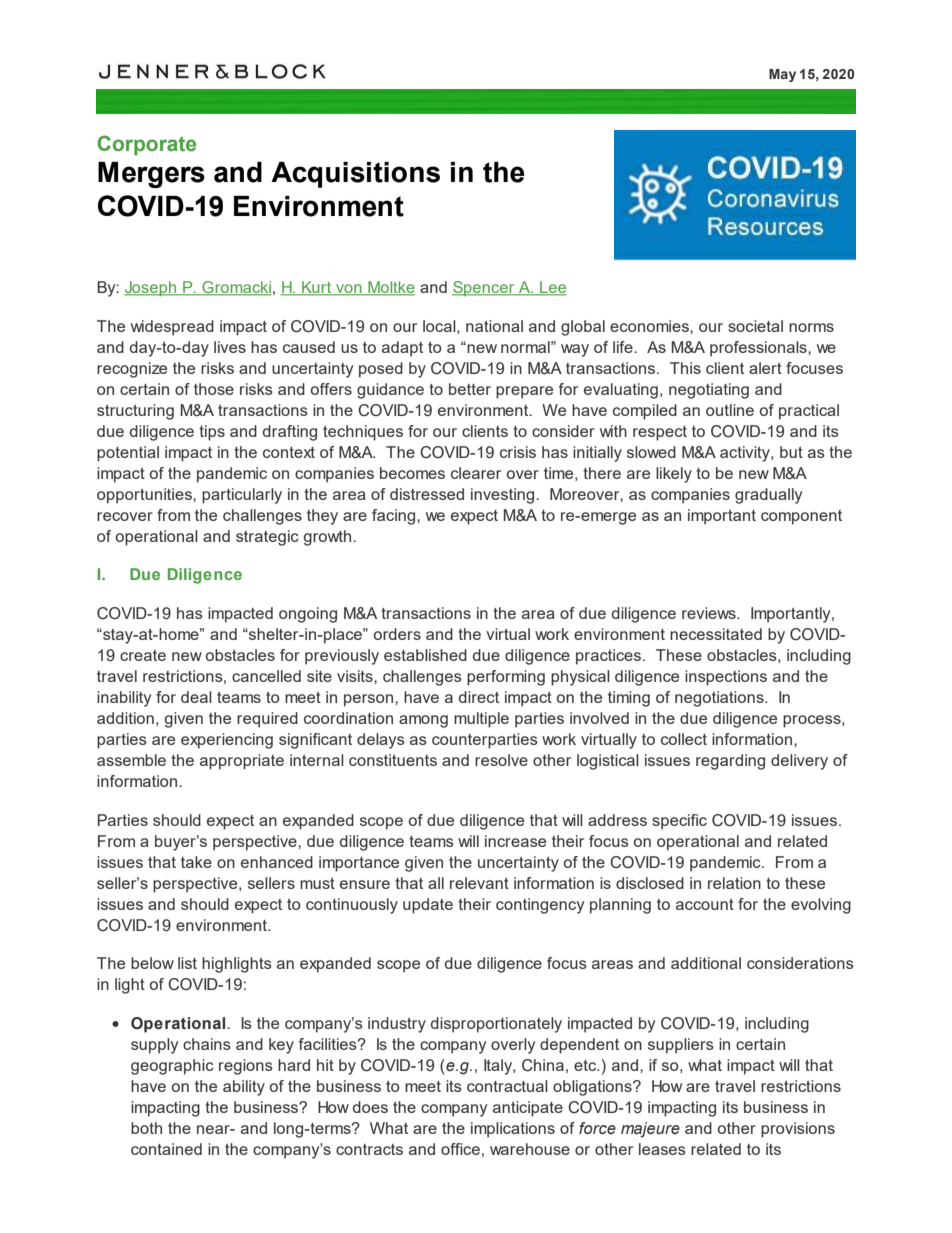  What do you see at coordinates (782, 75) in the screenshot?
I see `May` at bounding box center [782, 75].
